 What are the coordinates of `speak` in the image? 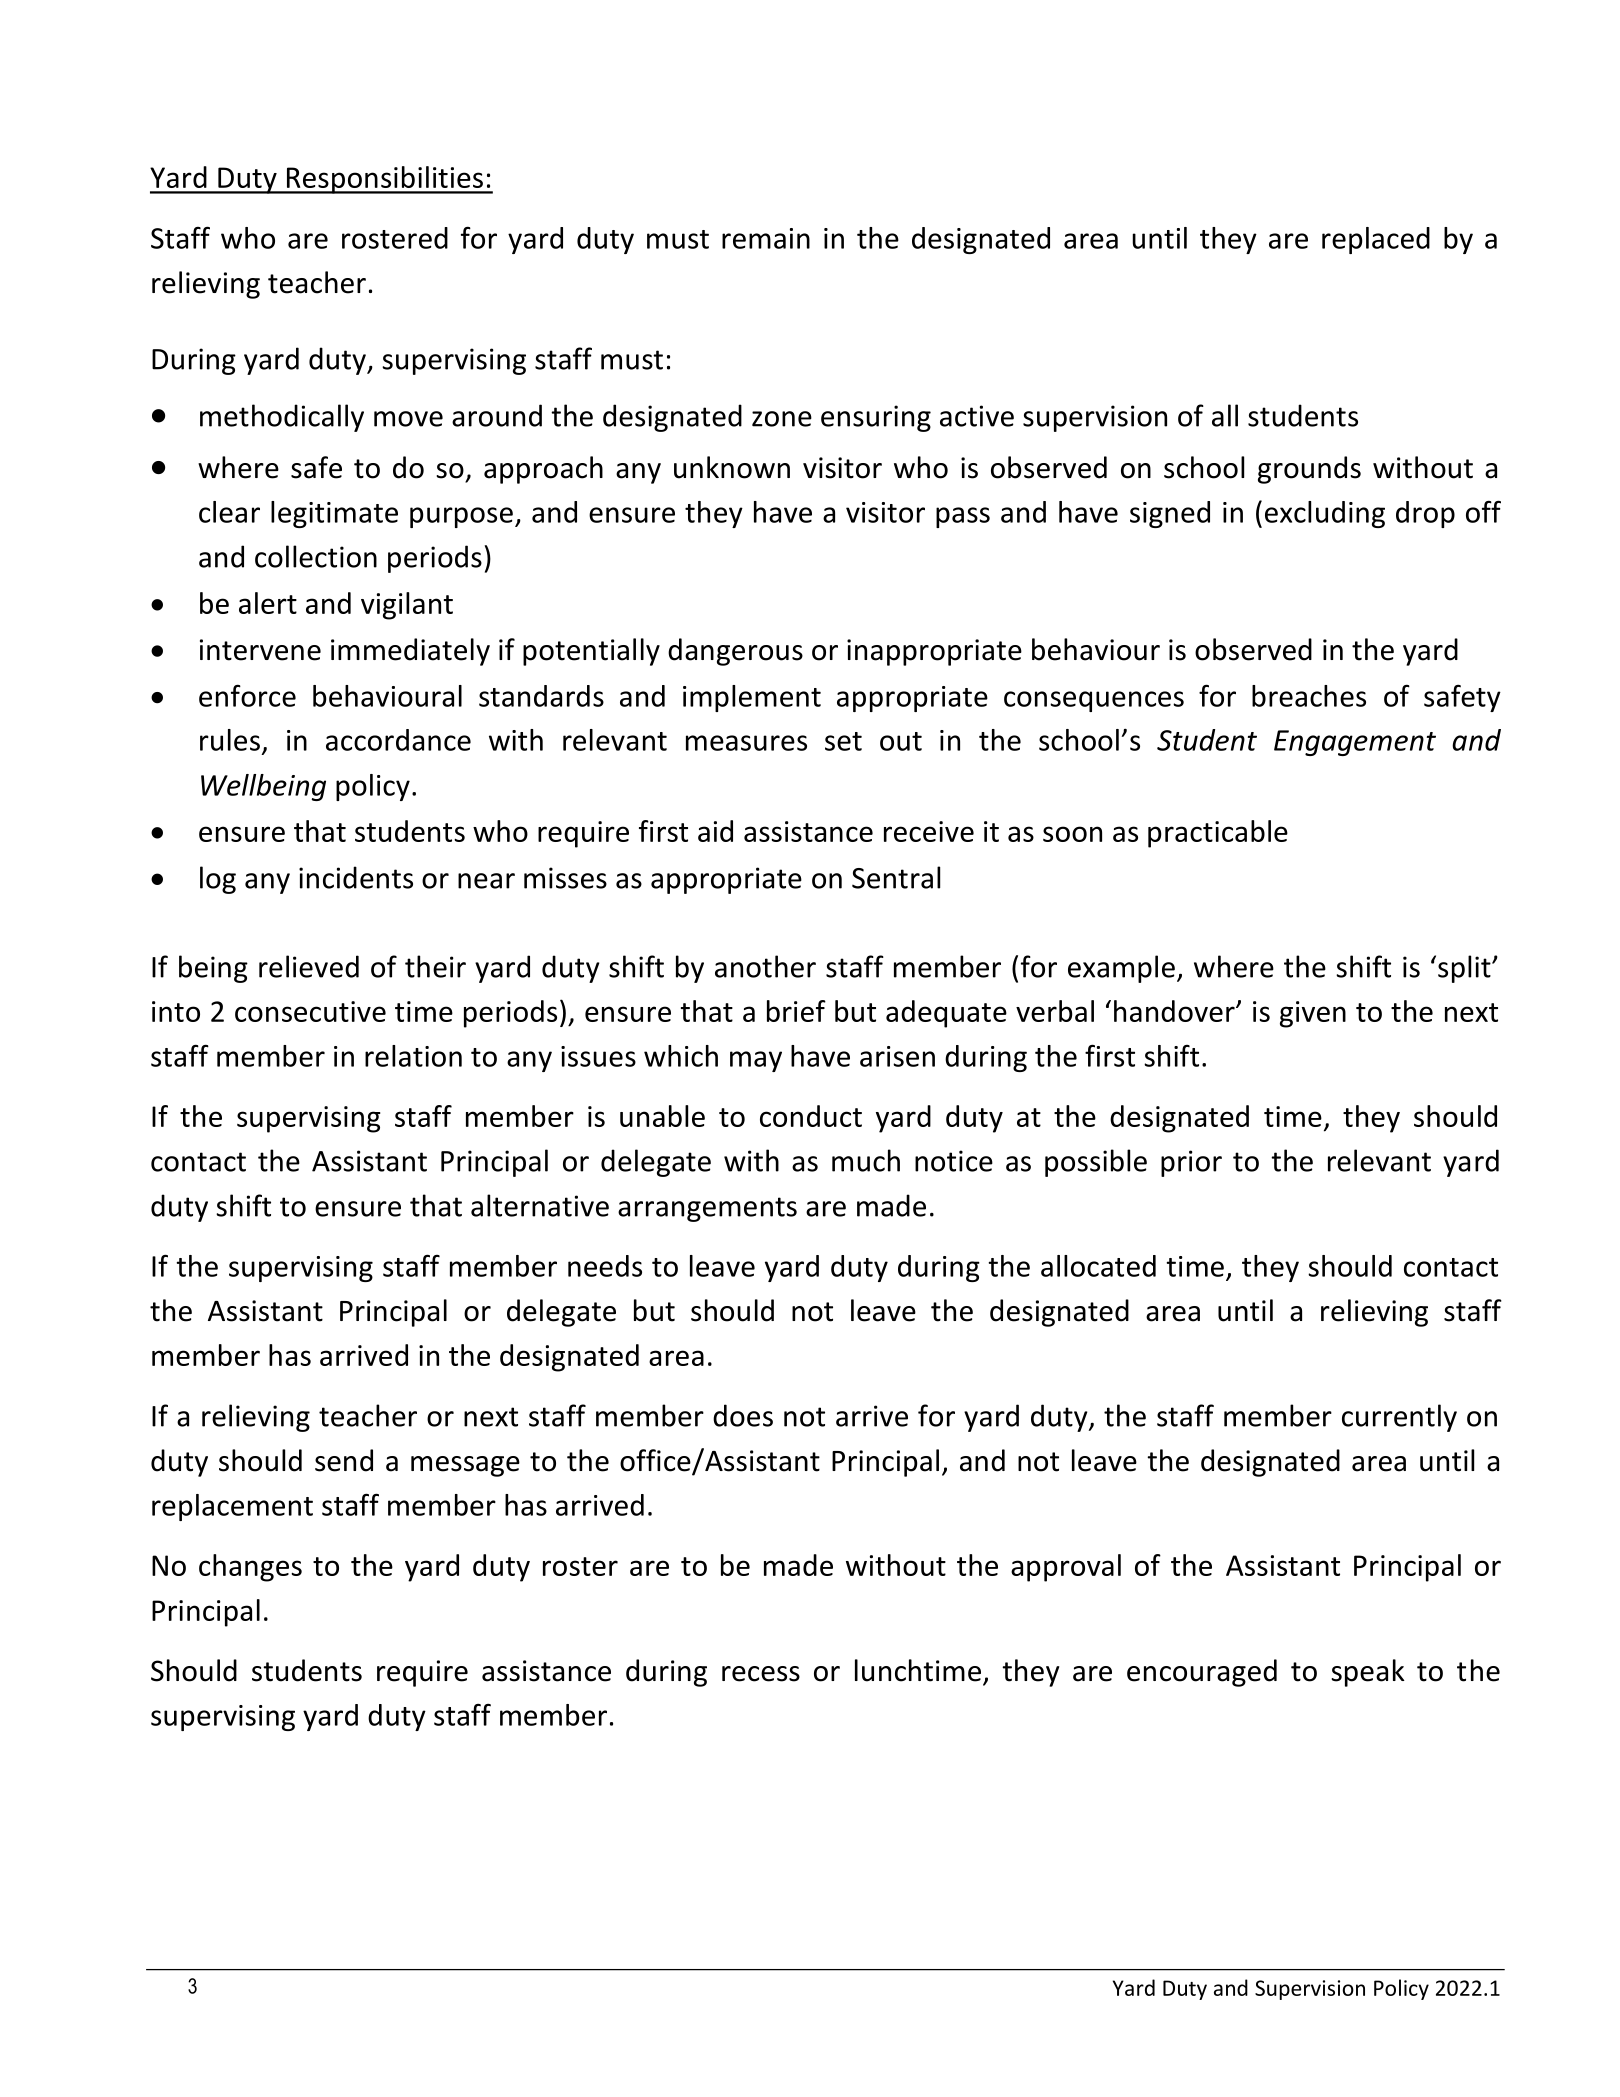 It's located at (1368, 1673).
